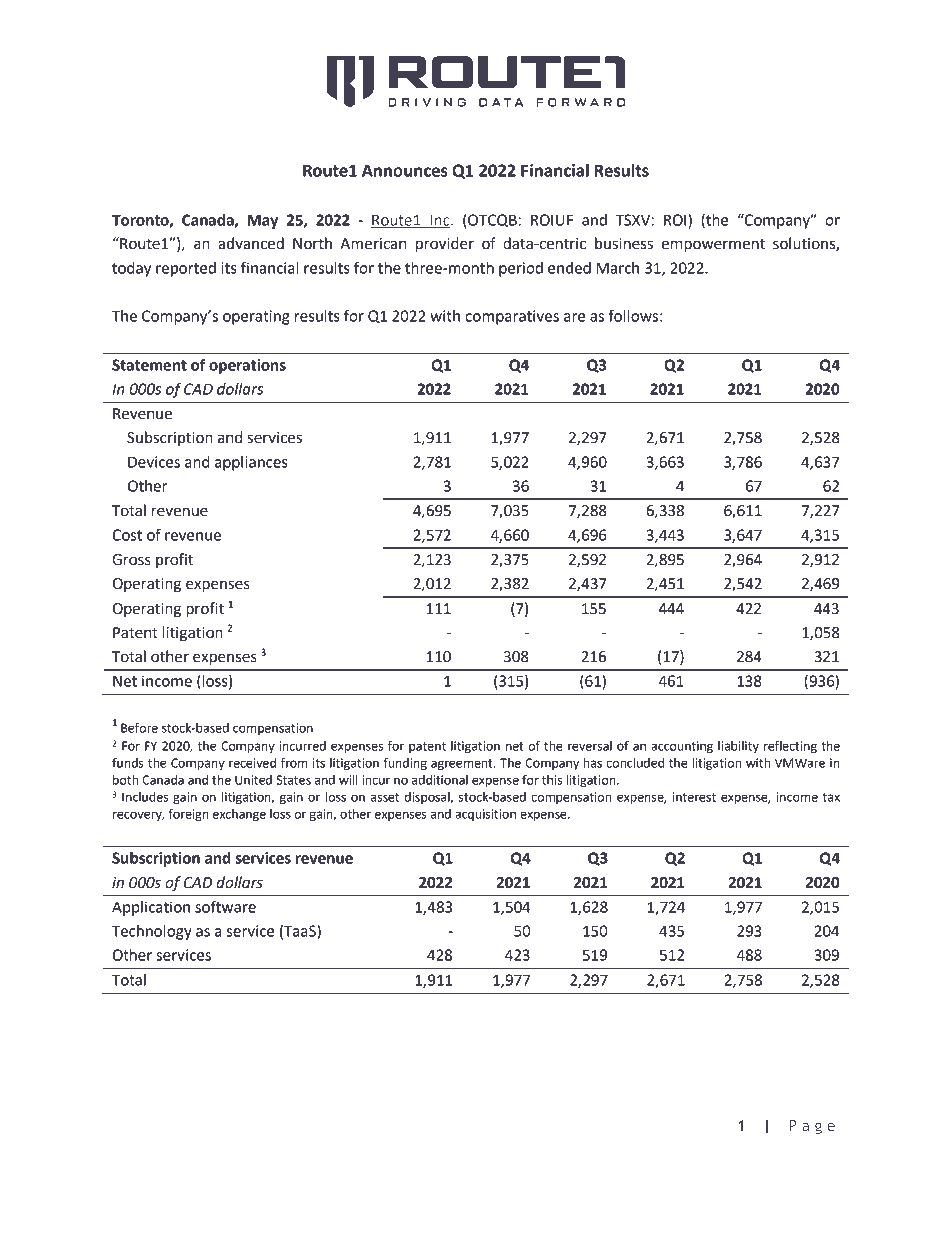 This screenshot has height=1233, width=952. What do you see at coordinates (617, 268) in the screenshot?
I see `March` at bounding box center [617, 268].
